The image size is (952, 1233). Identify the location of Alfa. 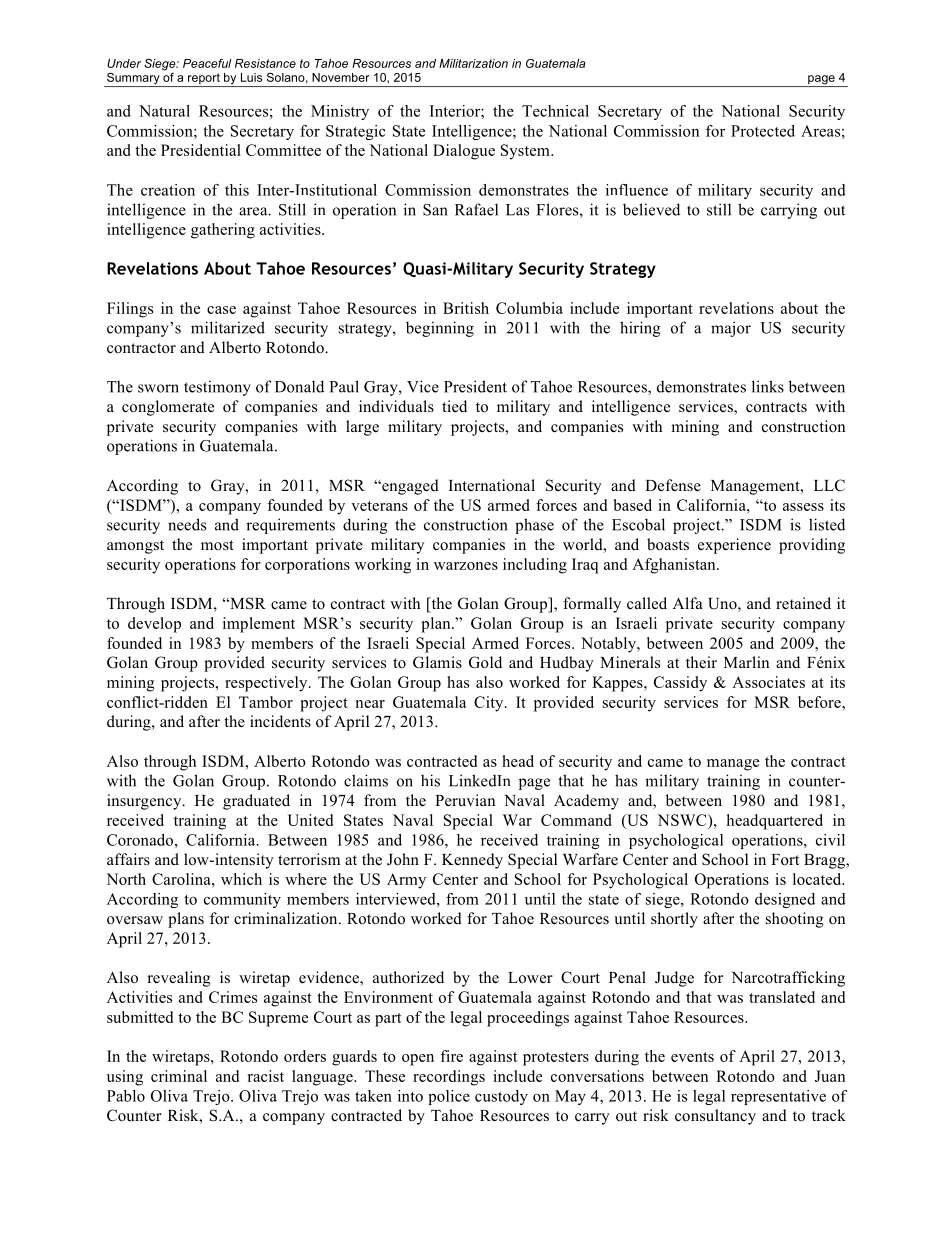
(688, 603).
